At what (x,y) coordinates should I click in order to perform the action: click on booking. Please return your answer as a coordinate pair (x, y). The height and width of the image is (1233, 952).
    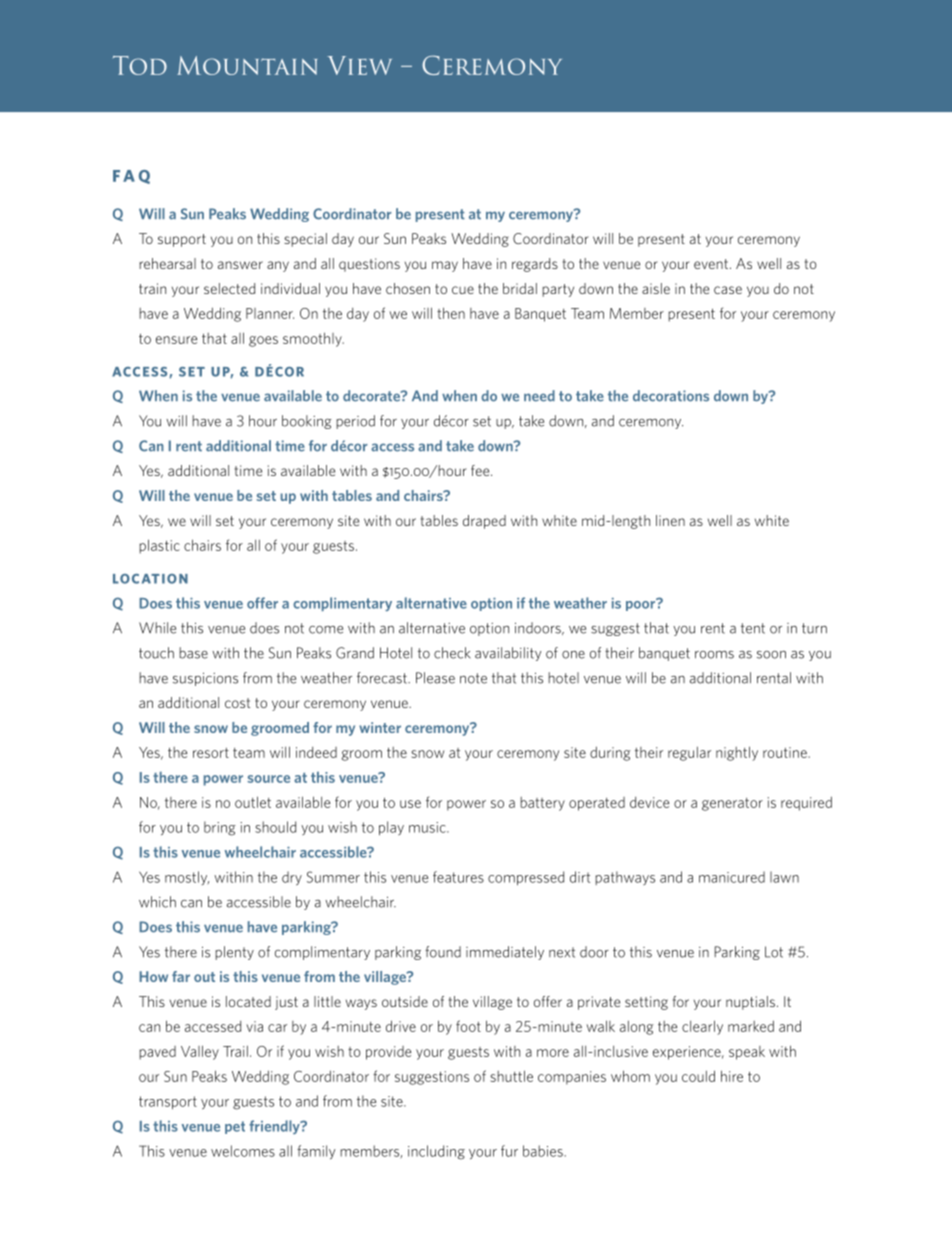
    Looking at the image, I should click on (307, 422).
